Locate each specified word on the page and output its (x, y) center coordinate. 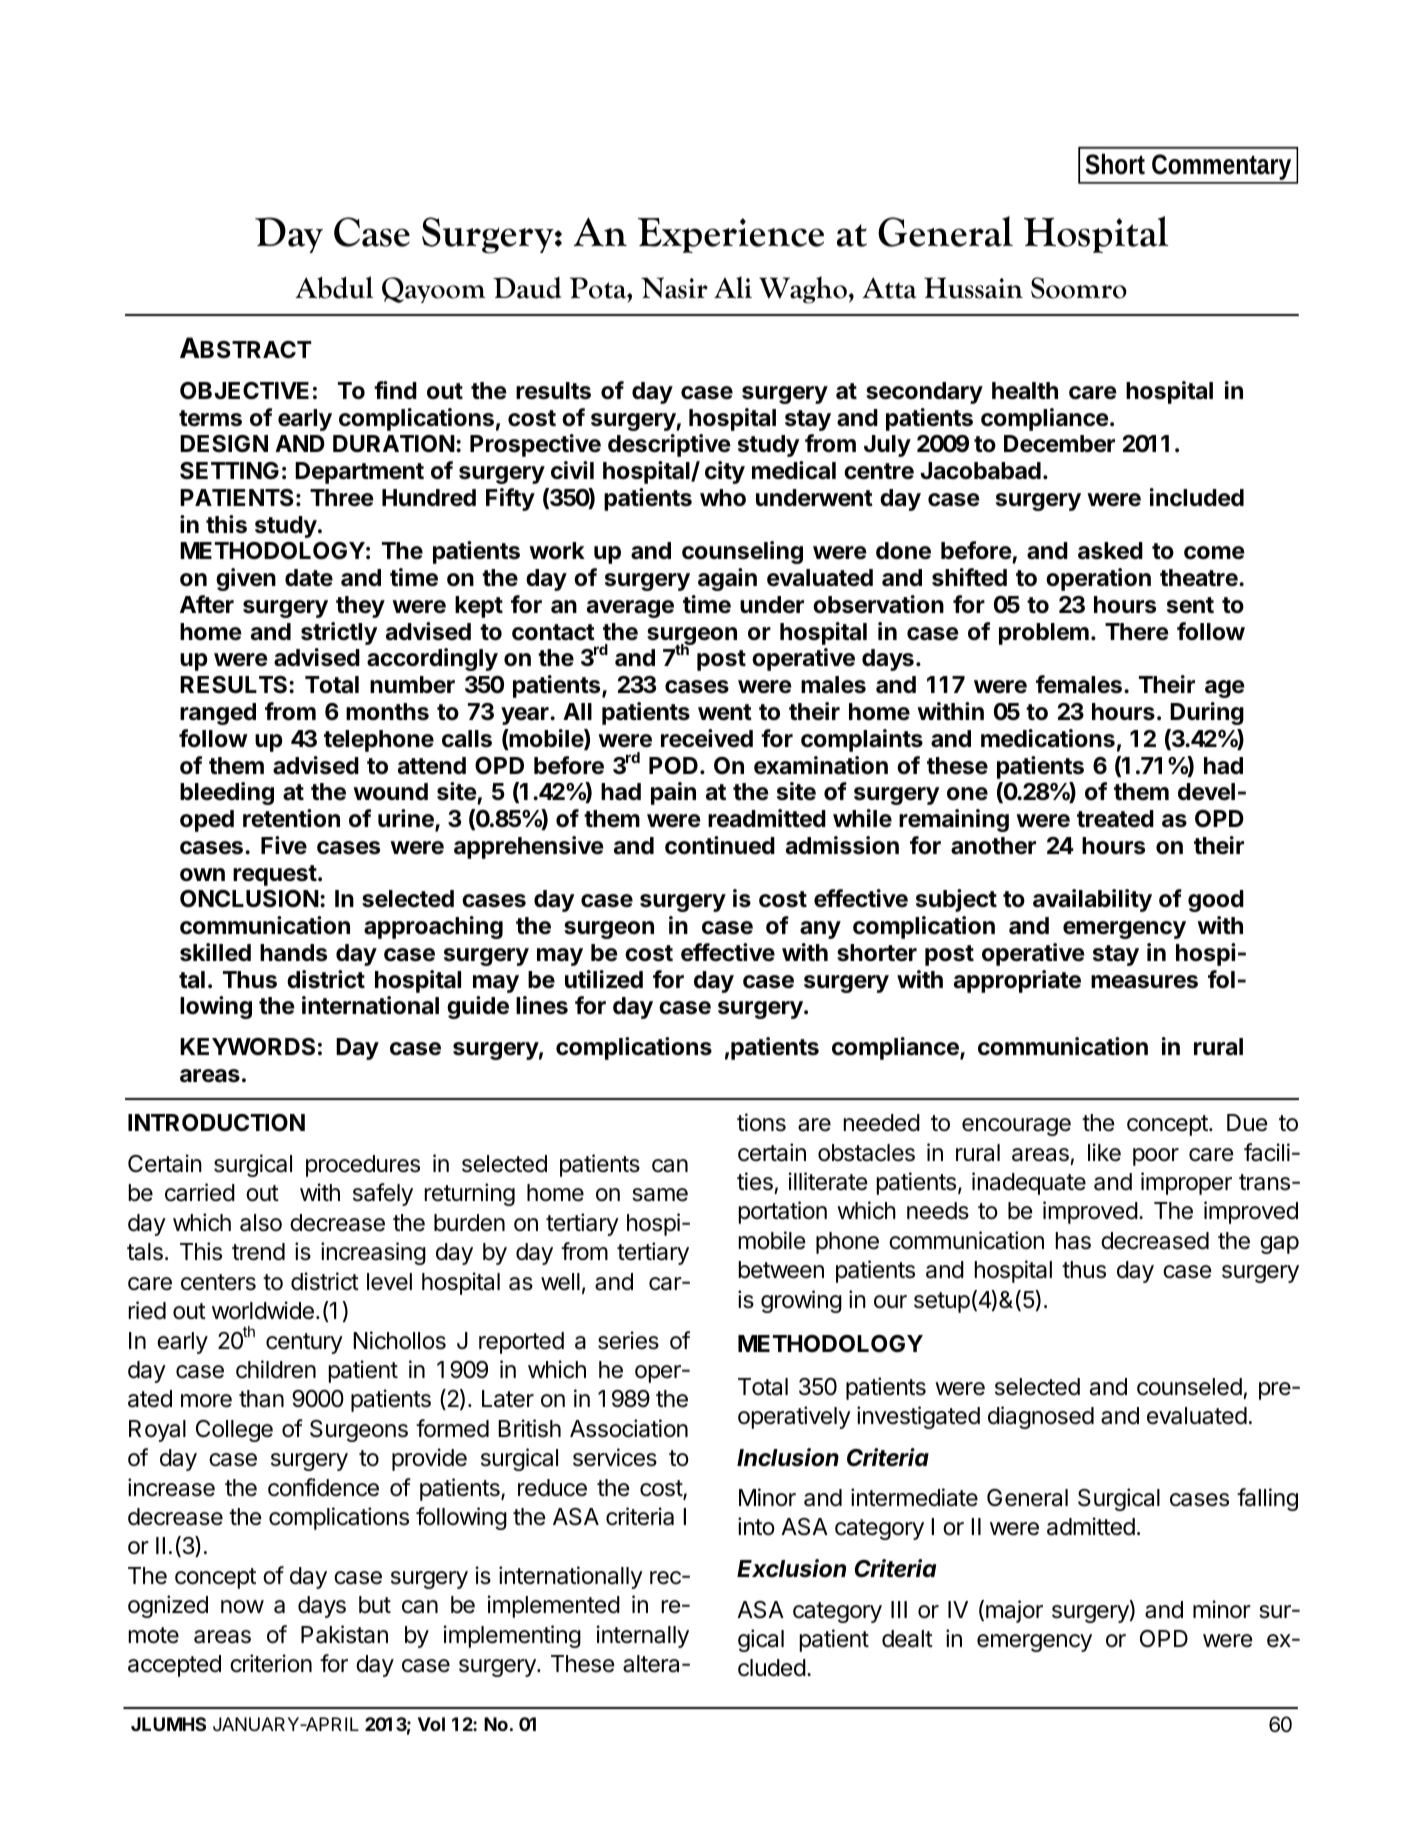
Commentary (1222, 168)
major (1014, 1611)
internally (643, 1636)
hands (293, 953)
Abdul (334, 287)
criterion (271, 1663)
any (820, 930)
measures (1144, 982)
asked (1110, 551)
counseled (1189, 1387)
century (304, 1343)
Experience (731, 235)
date (309, 578)
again (727, 579)
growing (801, 1301)
